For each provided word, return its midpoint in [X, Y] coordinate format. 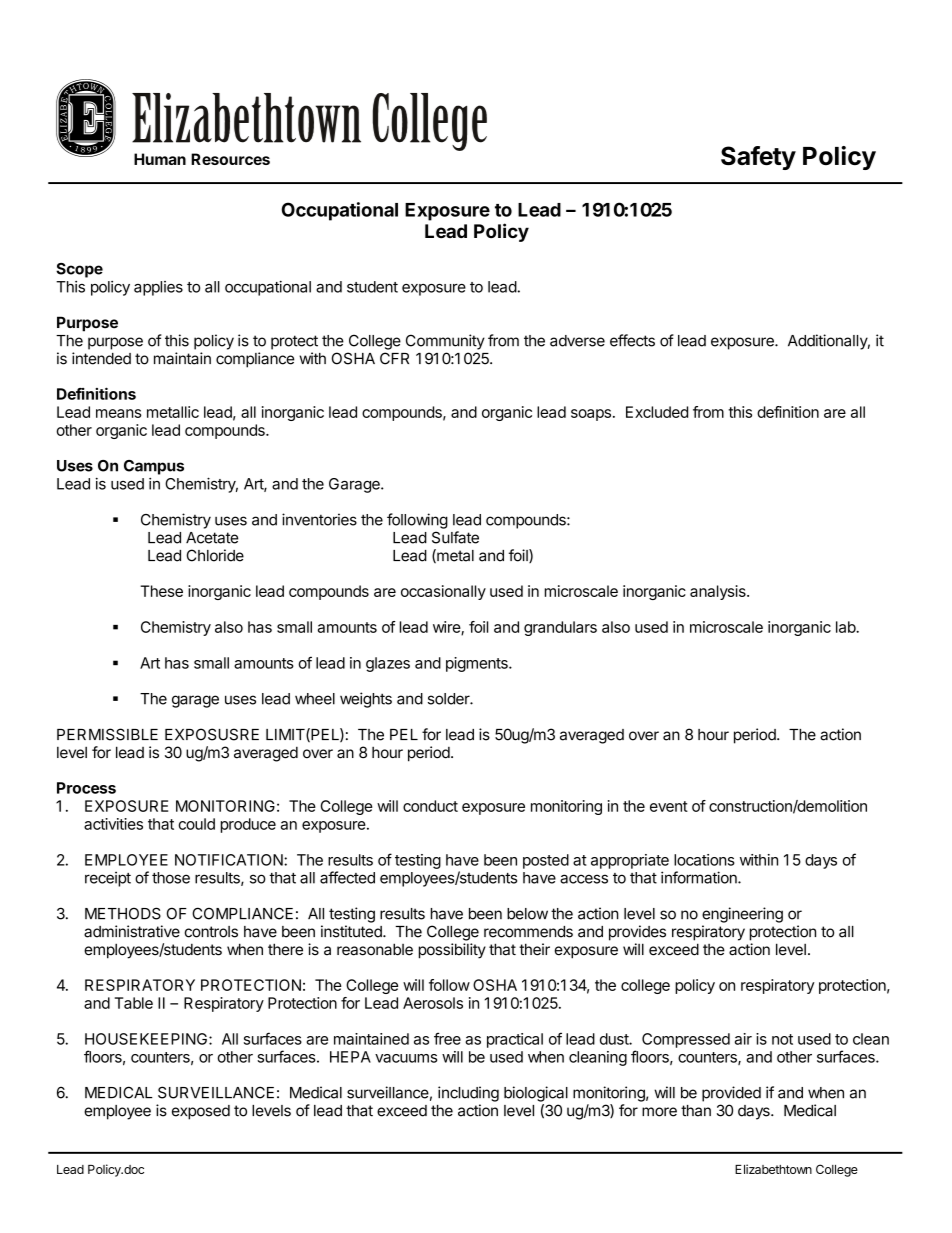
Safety [758, 158]
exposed [201, 1112]
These [161, 591]
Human [160, 159]
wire [447, 628]
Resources [230, 159]
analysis [719, 592]
